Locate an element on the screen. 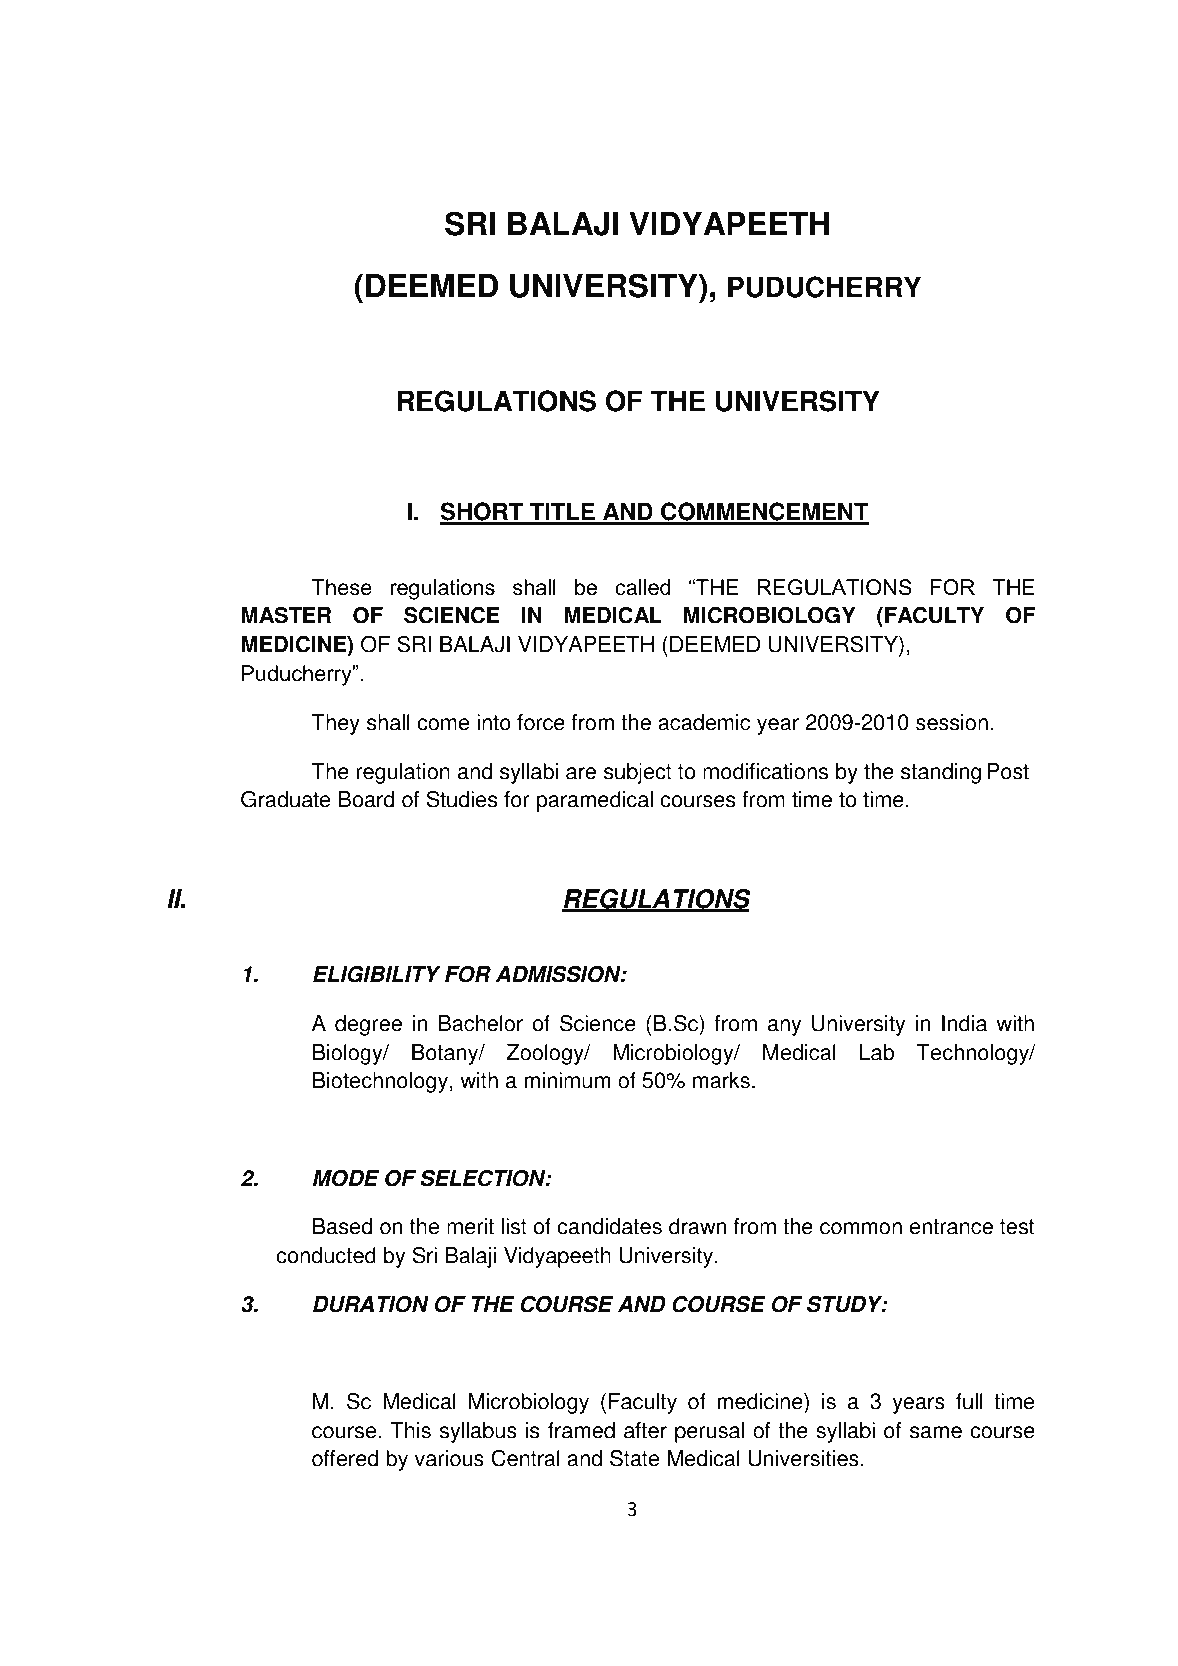 The height and width of the screenshot is (1666, 1178). MODE is located at coordinates (346, 1178).
